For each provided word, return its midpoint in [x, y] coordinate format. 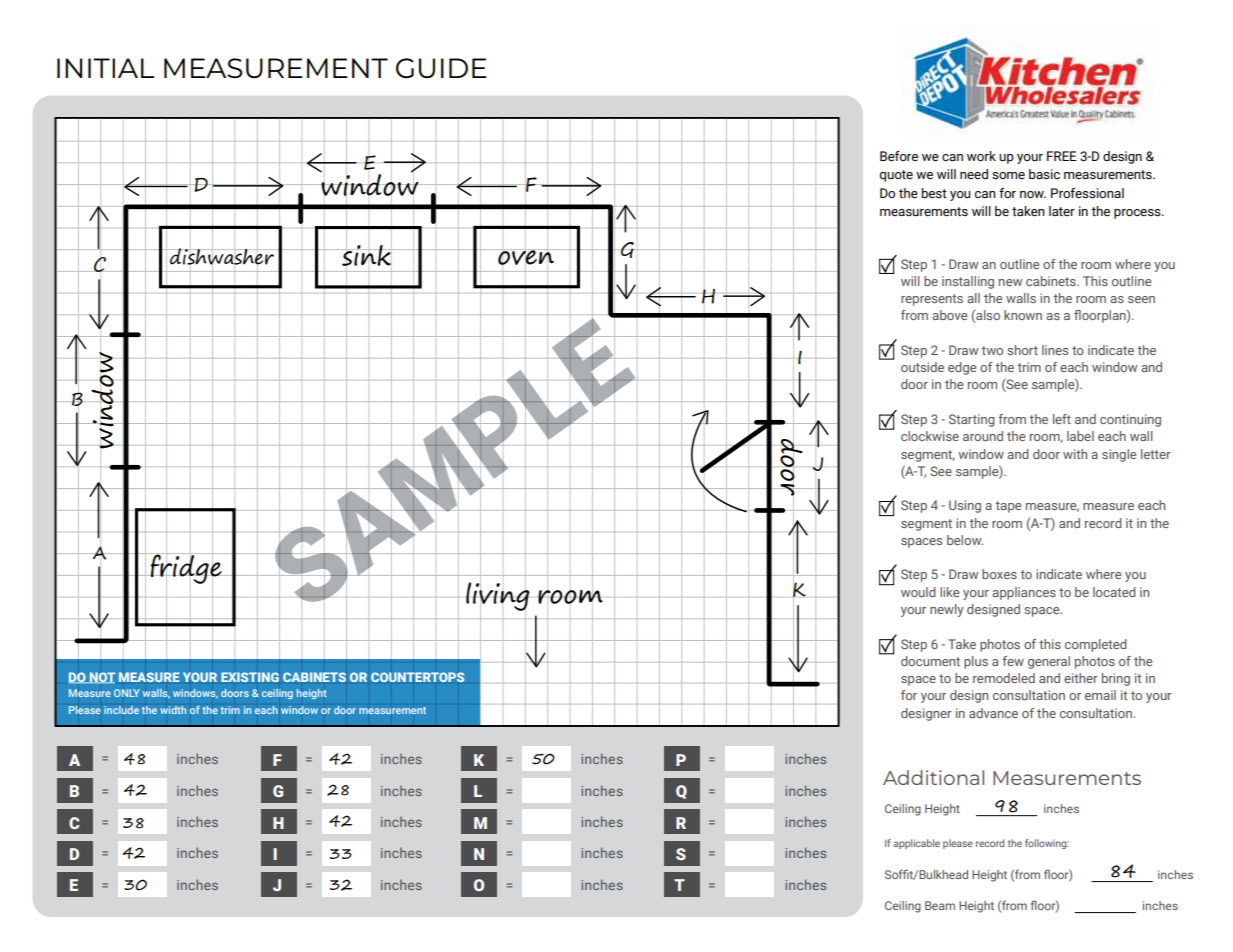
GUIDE [441, 68]
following [1047, 844]
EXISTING [250, 677]
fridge [186, 570]
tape [1008, 507]
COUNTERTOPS [417, 677]
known [1023, 315]
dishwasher [222, 256]
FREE [1062, 156]
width [173, 710]
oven [526, 257]
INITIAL [106, 68]
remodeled [1004, 678]
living [498, 597]
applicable [917, 844]
